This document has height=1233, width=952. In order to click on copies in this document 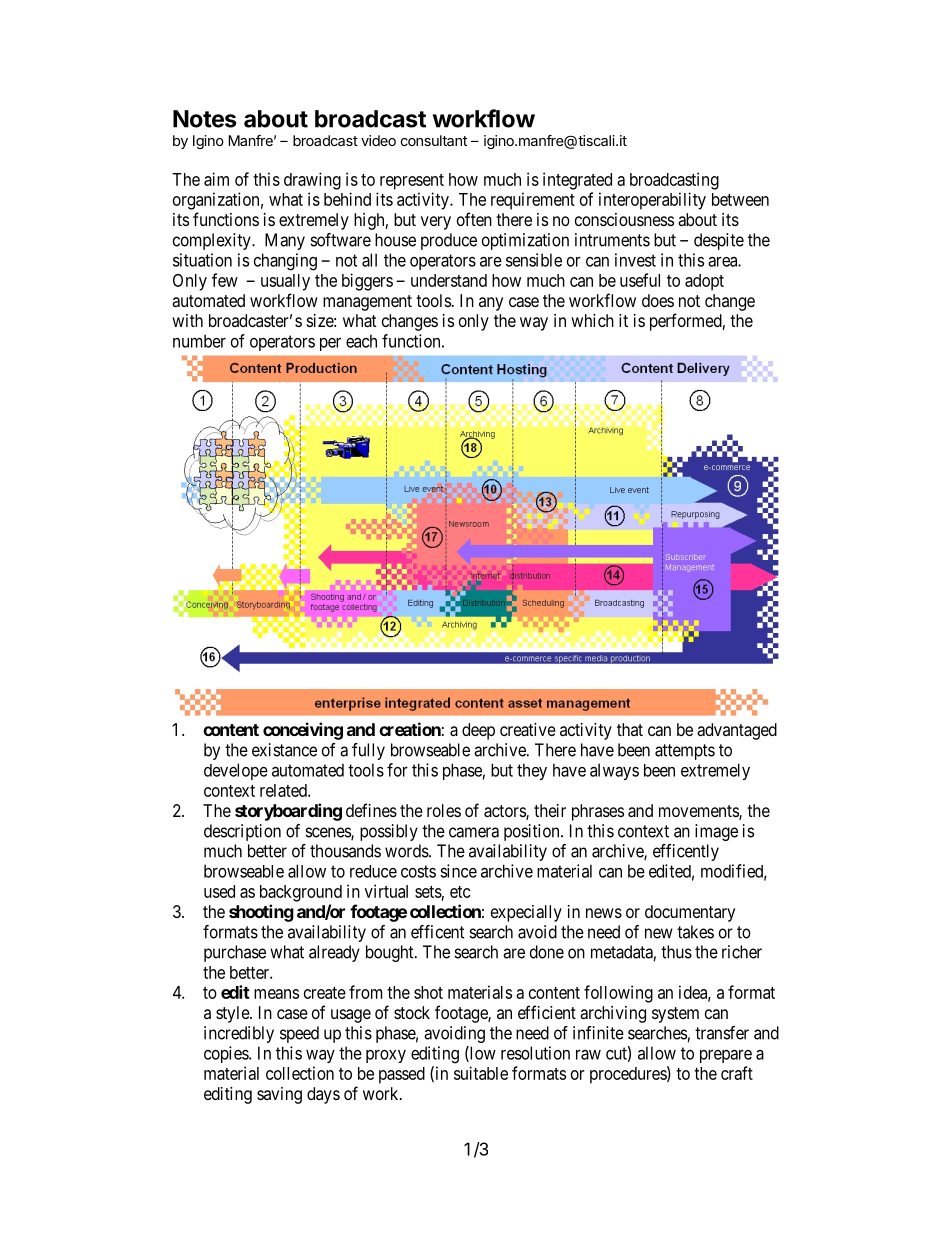, I will do `click(227, 1054)`.
